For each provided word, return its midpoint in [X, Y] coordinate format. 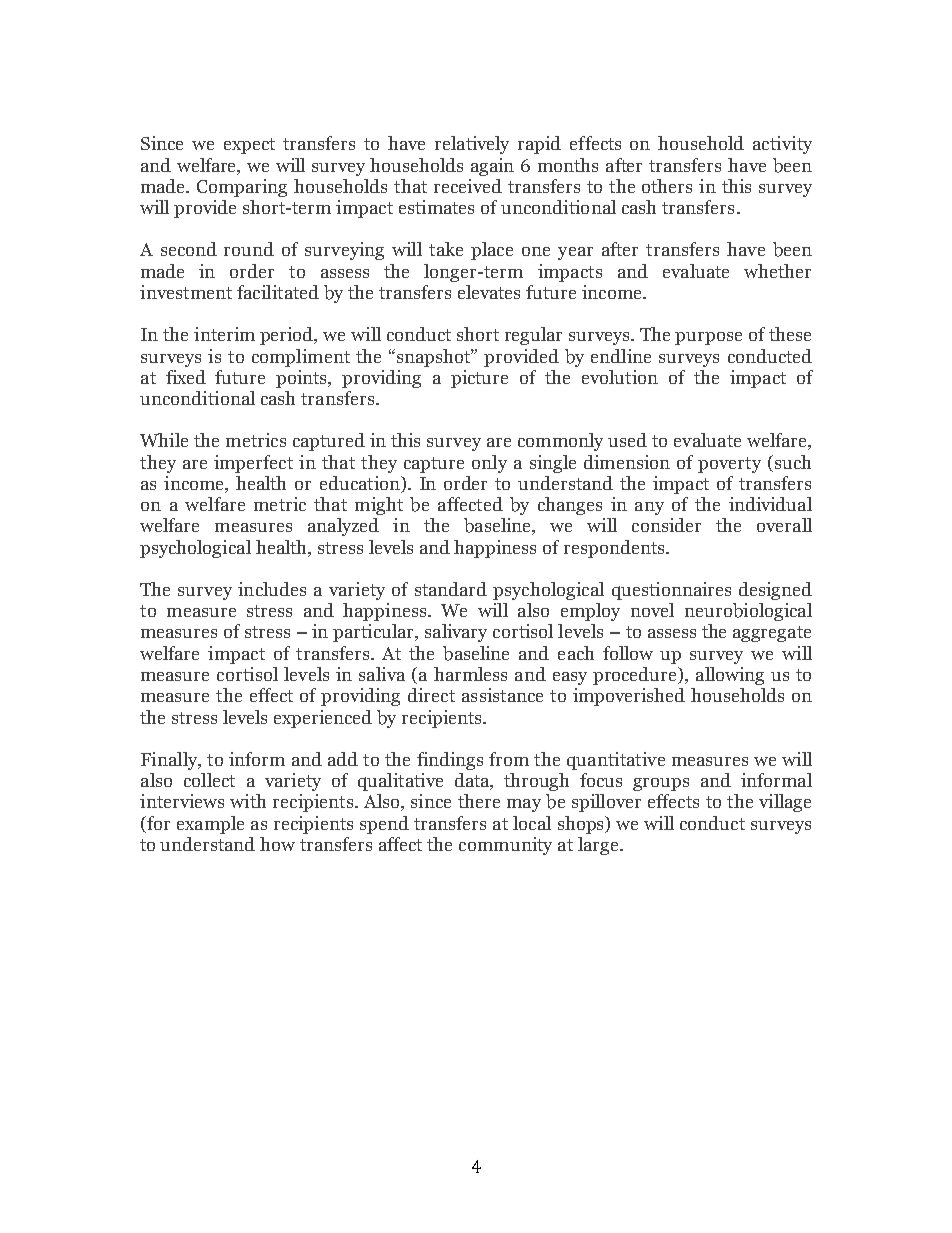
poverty [729, 465]
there [479, 801]
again [492, 167]
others [667, 186]
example [210, 825]
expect [249, 146]
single [553, 464]
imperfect [253, 464]
